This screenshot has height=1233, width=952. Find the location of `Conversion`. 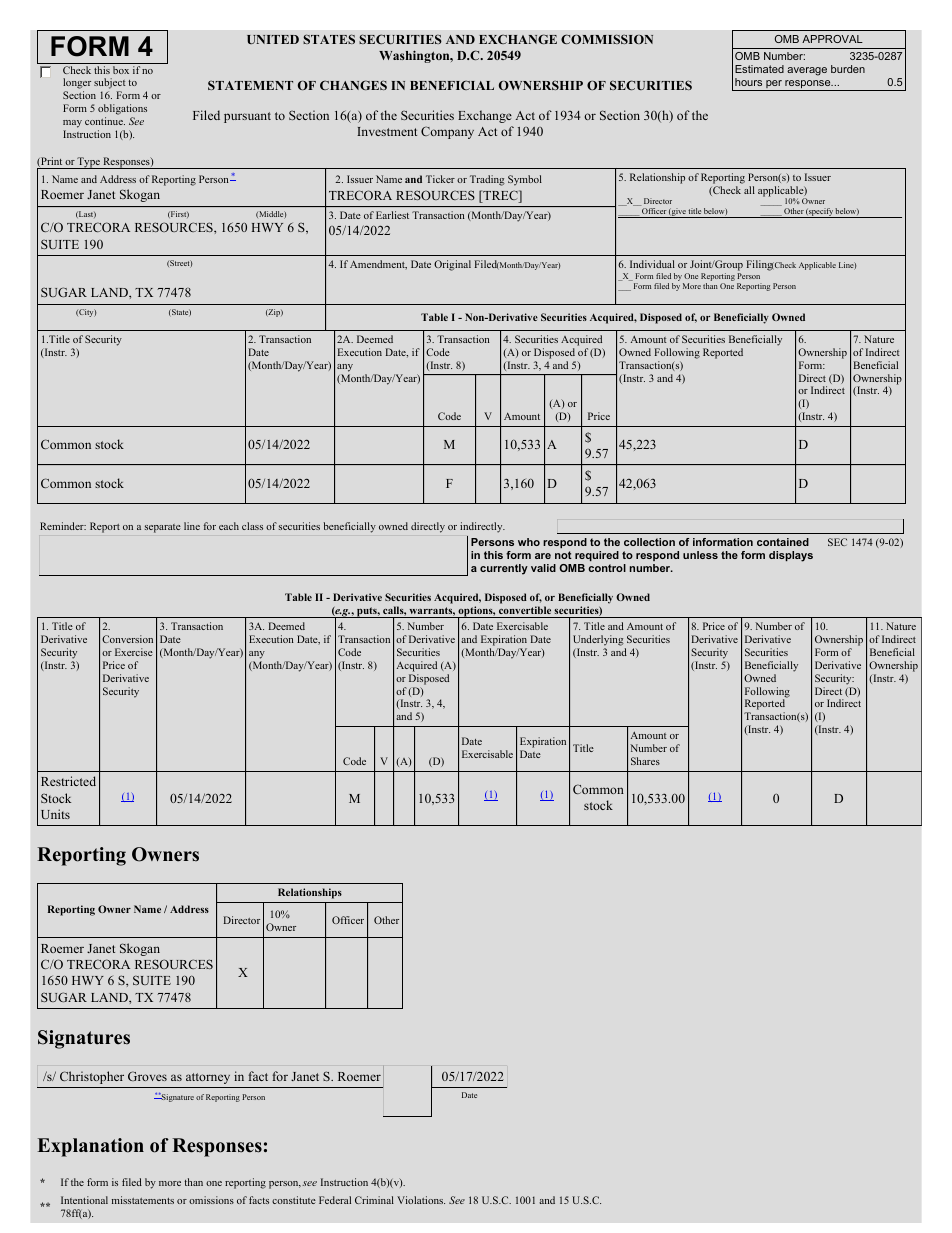

Conversion is located at coordinates (127, 639).
